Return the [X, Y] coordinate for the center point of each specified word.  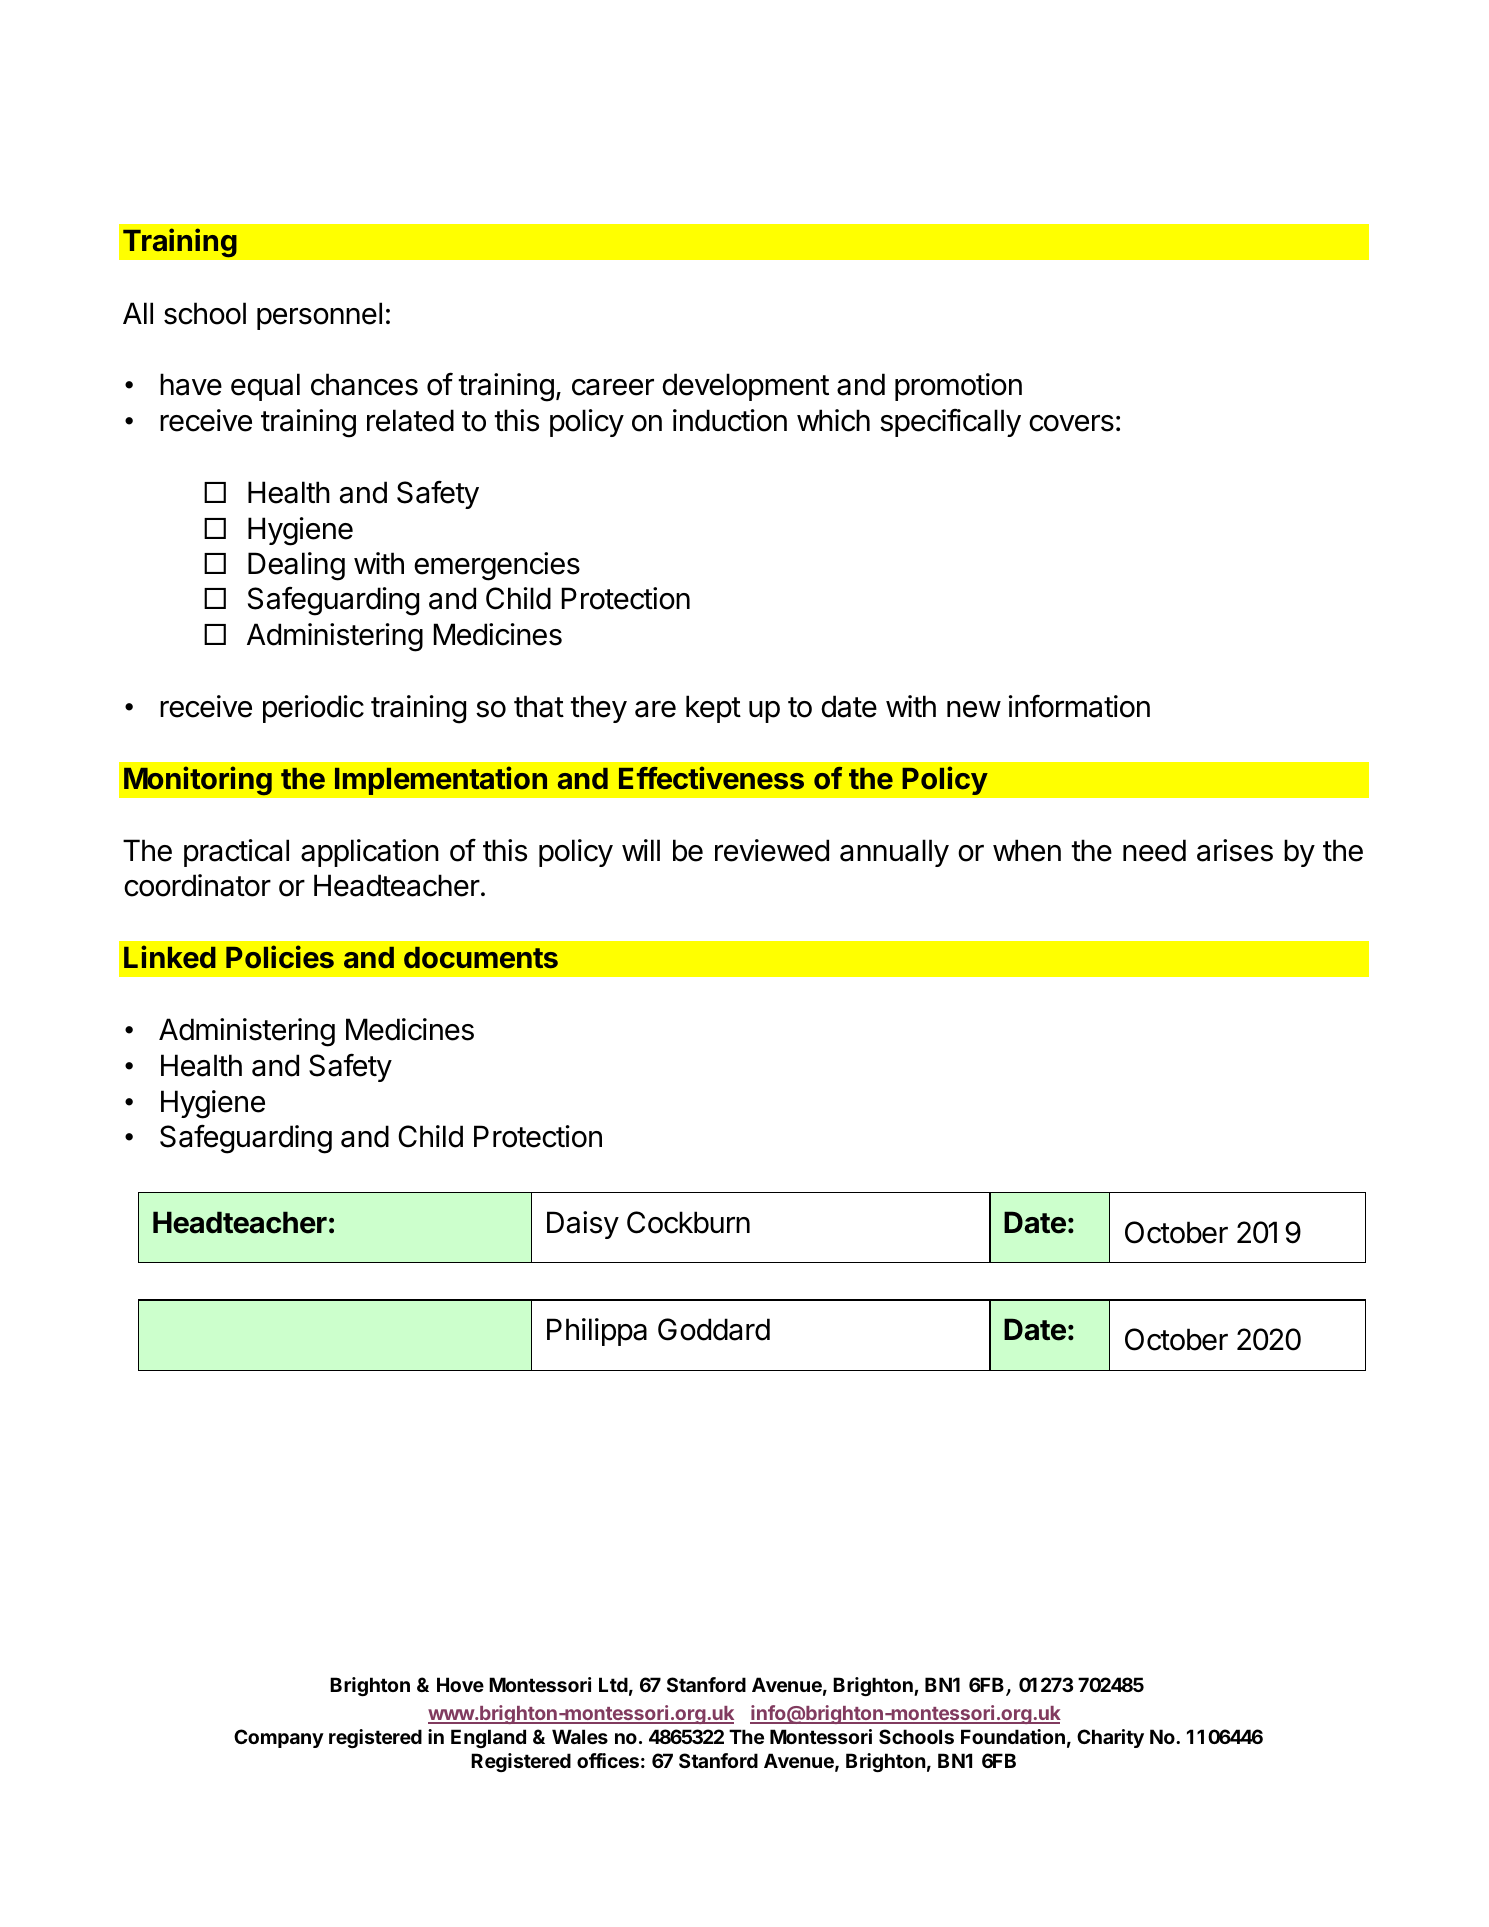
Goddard [714, 1329]
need [1154, 850]
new [974, 709]
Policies [280, 956]
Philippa [597, 1332]
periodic [313, 709]
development [745, 387]
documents [481, 958]
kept [713, 709]
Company [279, 1738]
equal [265, 387]
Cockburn [688, 1222]
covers [1071, 423]
